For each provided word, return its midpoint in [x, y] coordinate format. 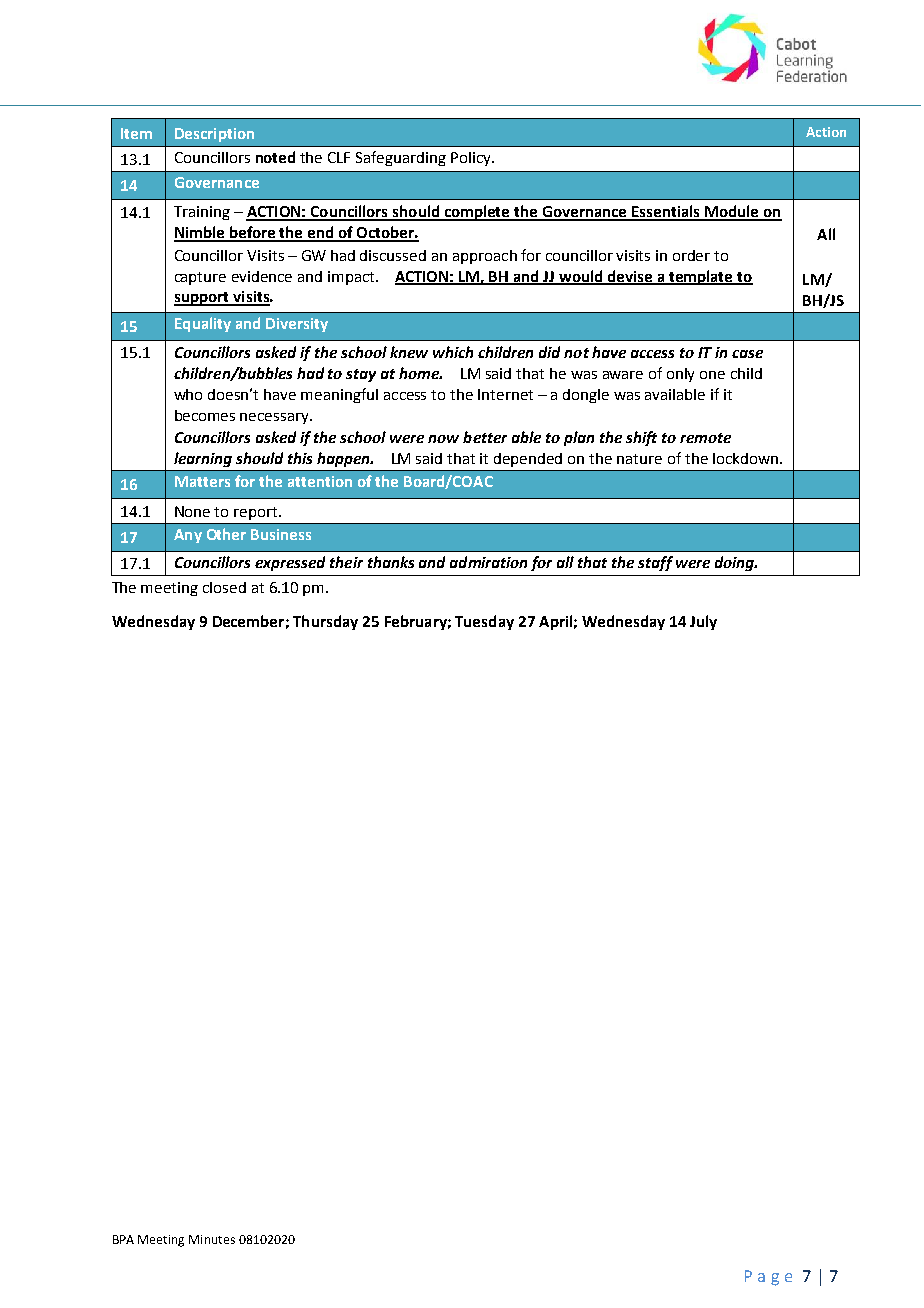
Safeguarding [401, 158]
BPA [123, 1239]
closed [224, 587]
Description [214, 135]
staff [655, 563]
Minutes [212, 1239]
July [703, 622]
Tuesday [484, 622]
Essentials [666, 212]
